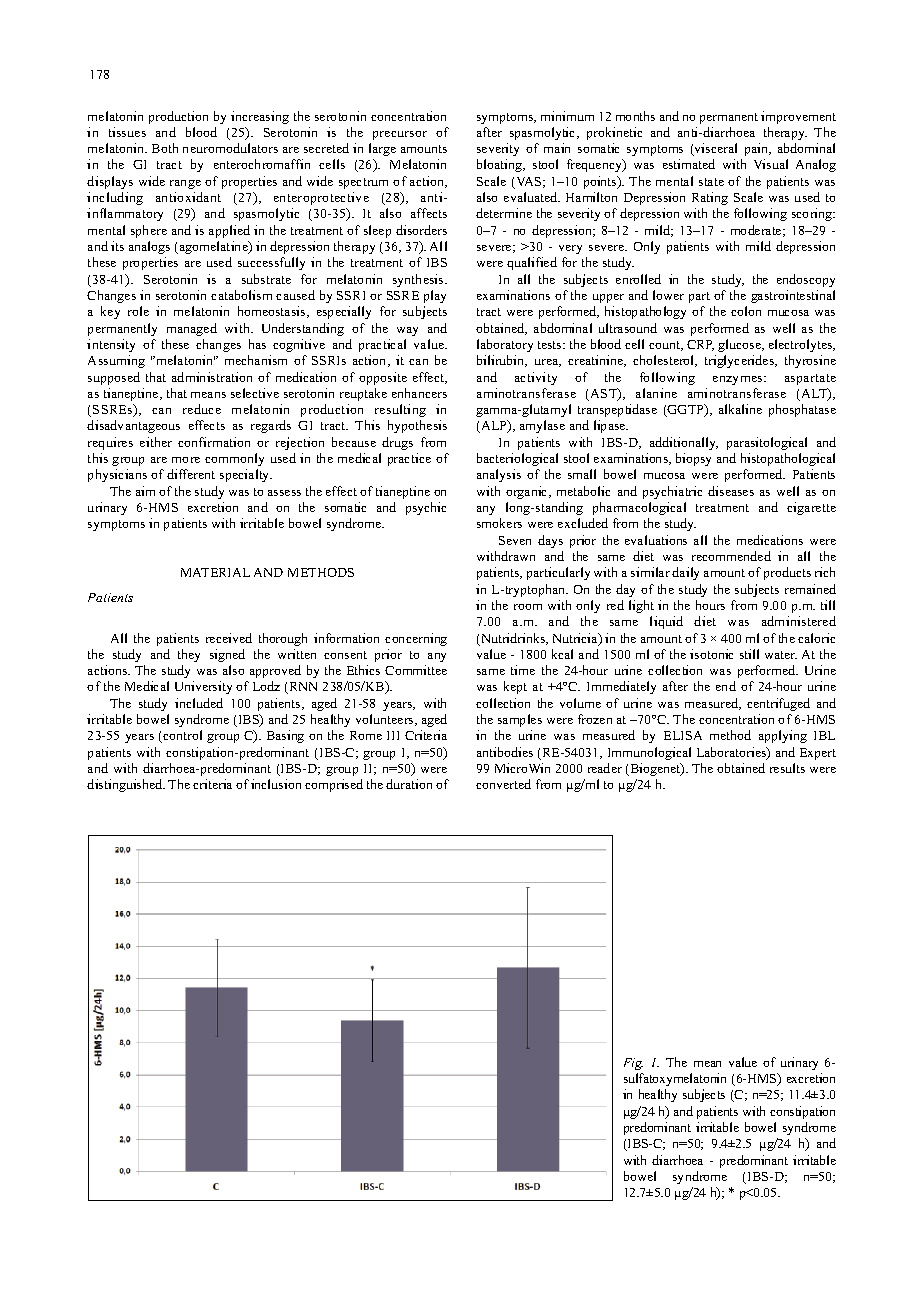 Image resolution: width=924 pixels, height=1308 pixels. I want to click on bloating, so click(500, 165).
